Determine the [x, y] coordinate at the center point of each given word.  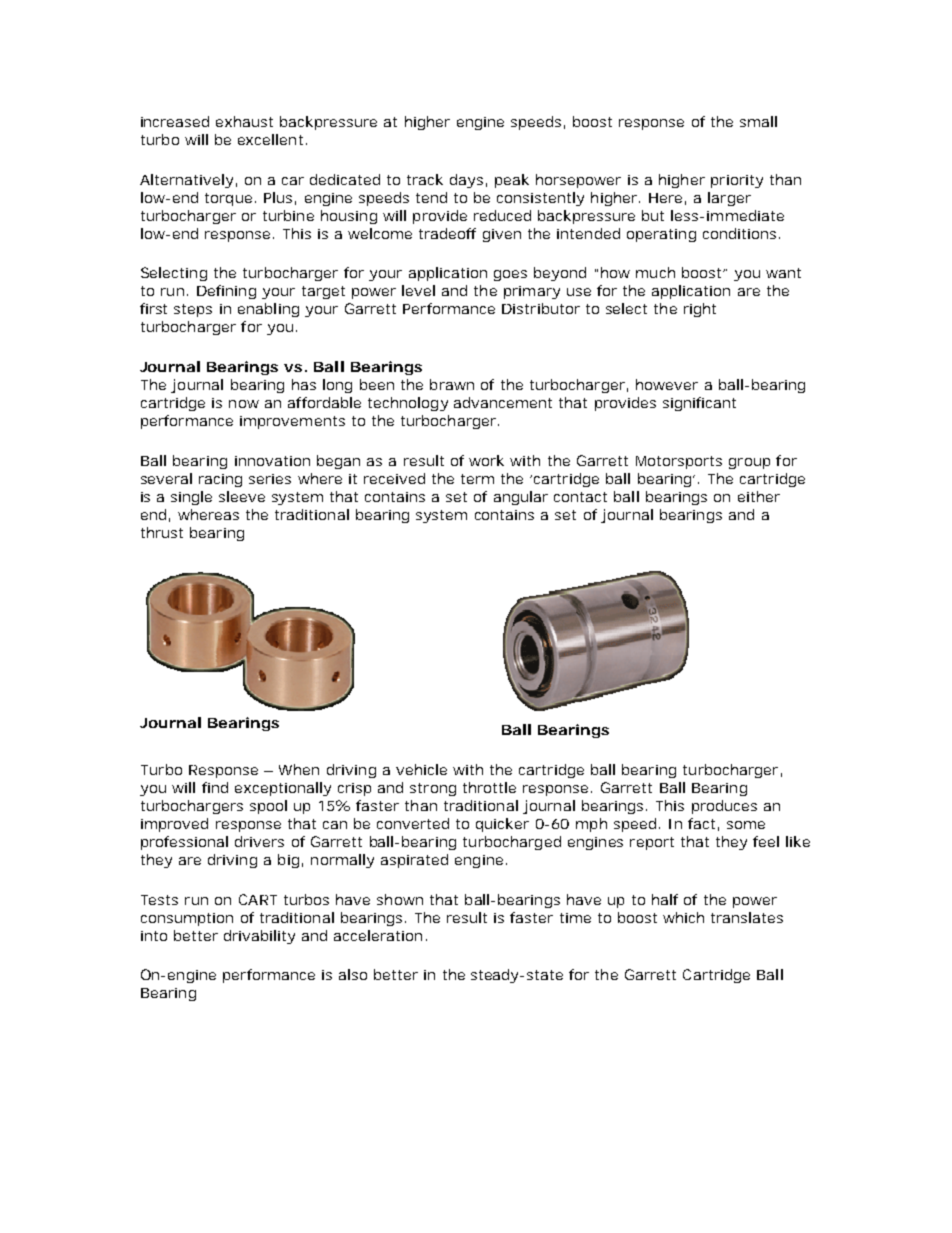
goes [510, 275]
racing [220, 480]
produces [724, 807]
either [759, 496]
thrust [162, 532]
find [215, 787]
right [700, 310]
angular [521, 498]
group [749, 463]
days [466, 181]
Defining [226, 292]
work [486, 460]
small [758, 121]
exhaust [244, 121]
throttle [489, 787]
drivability [259, 937]
